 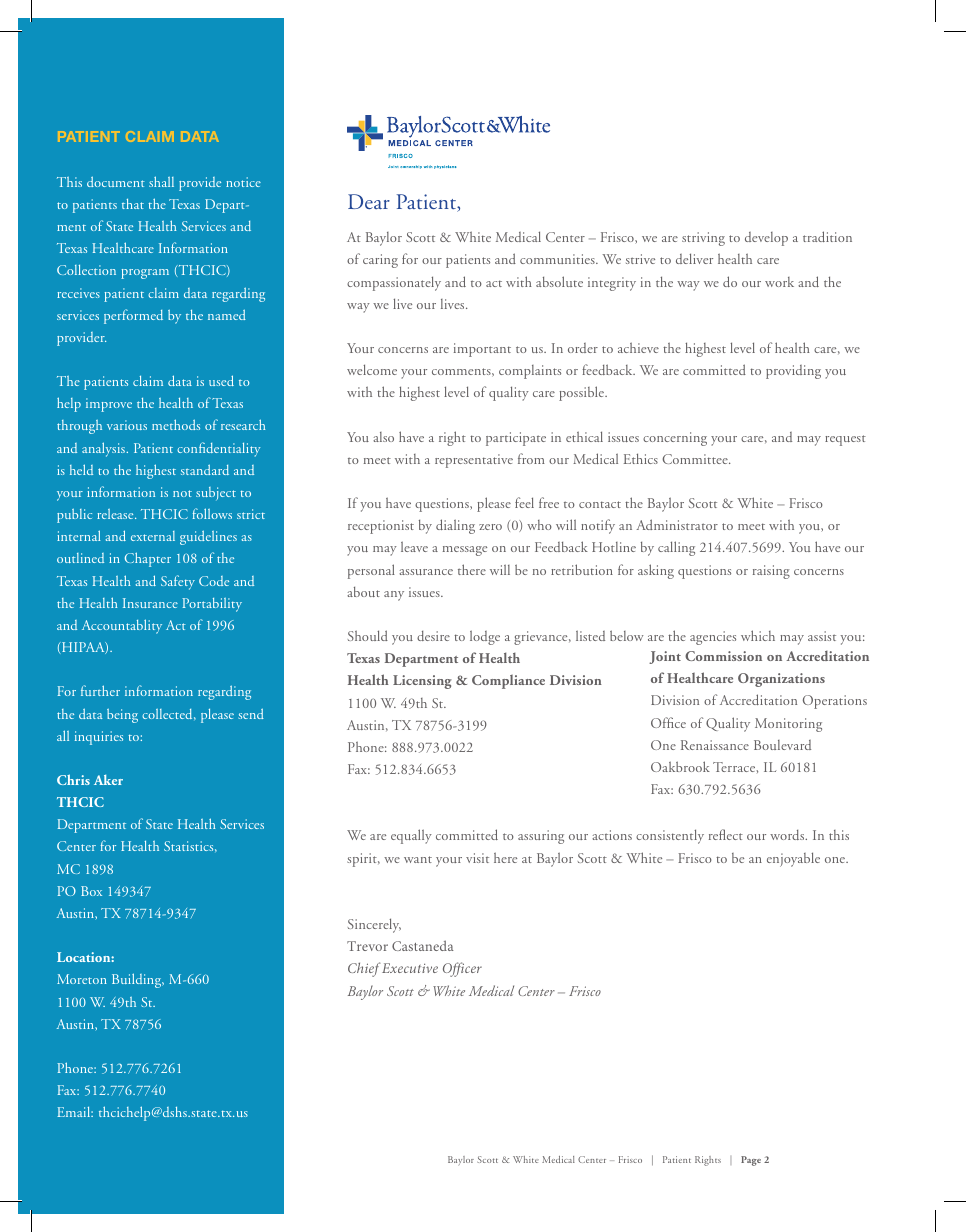 I want to click on develop, so click(x=766, y=239).
